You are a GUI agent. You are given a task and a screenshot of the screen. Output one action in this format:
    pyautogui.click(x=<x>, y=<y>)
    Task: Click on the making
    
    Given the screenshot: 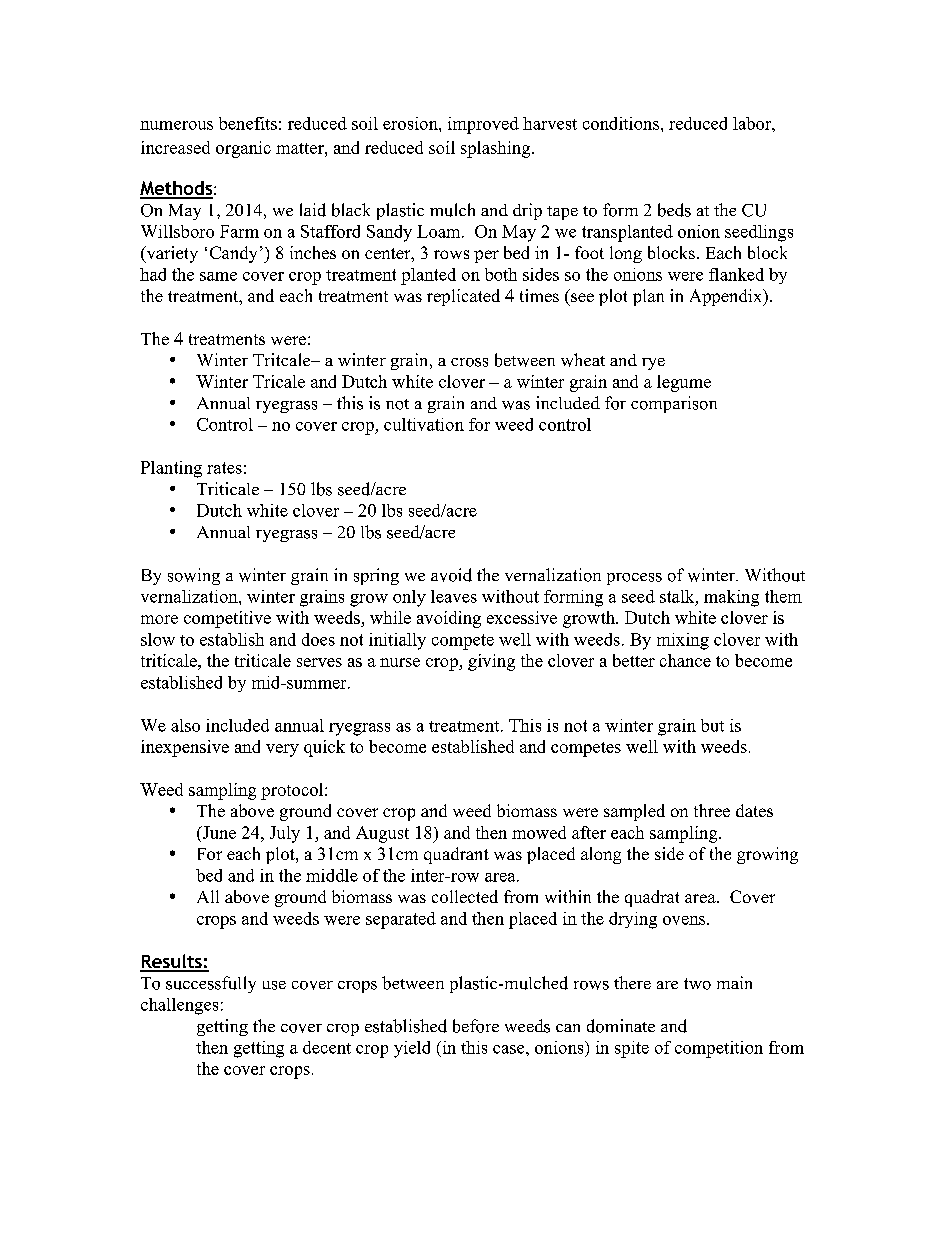 What is the action you would take?
    pyautogui.click(x=731, y=598)
